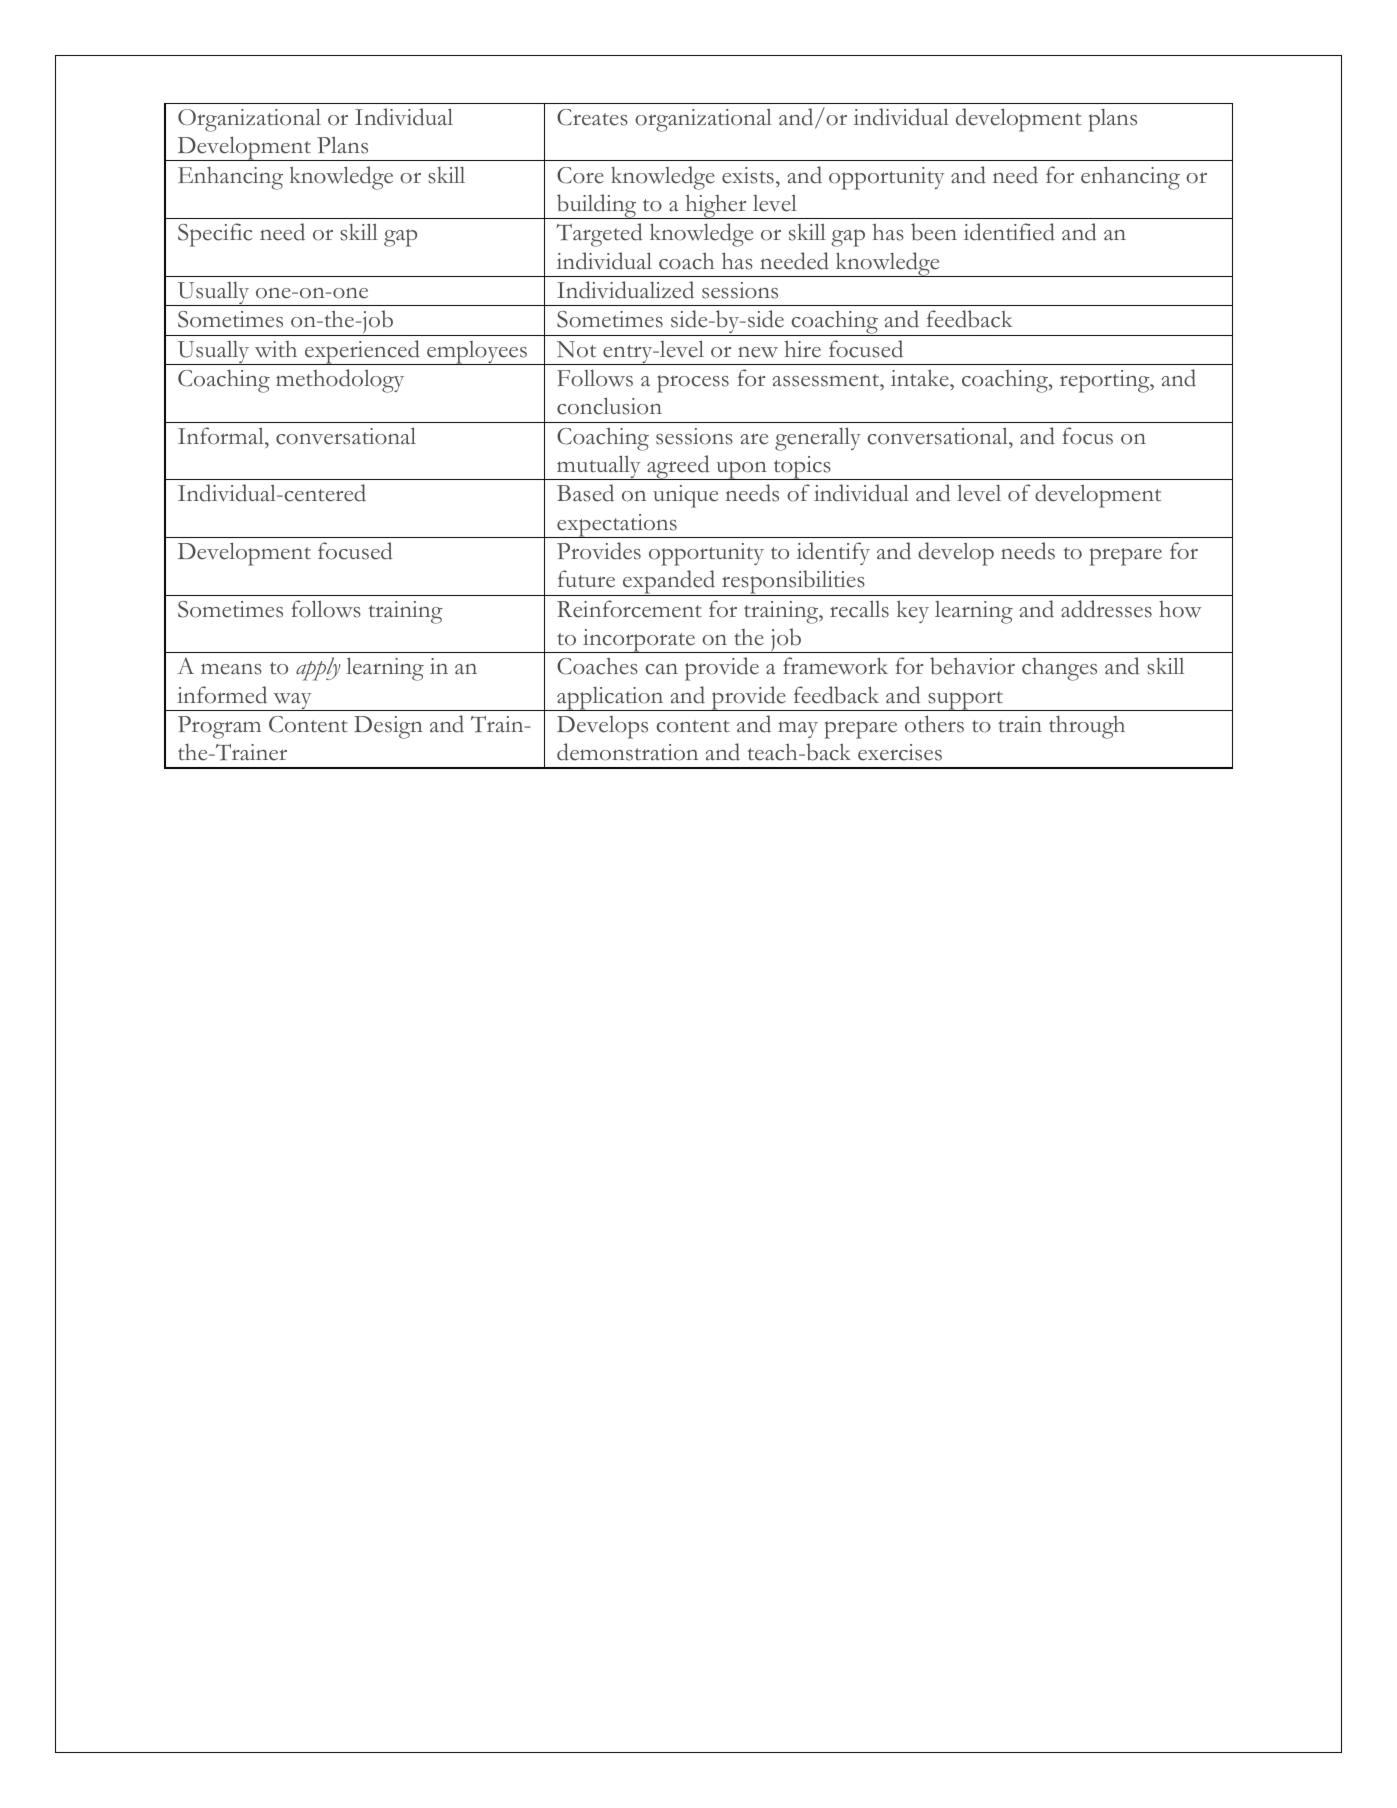 Image resolution: width=1397 pixels, height=1808 pixels. I want to click on agreed, so click(678, 467).
